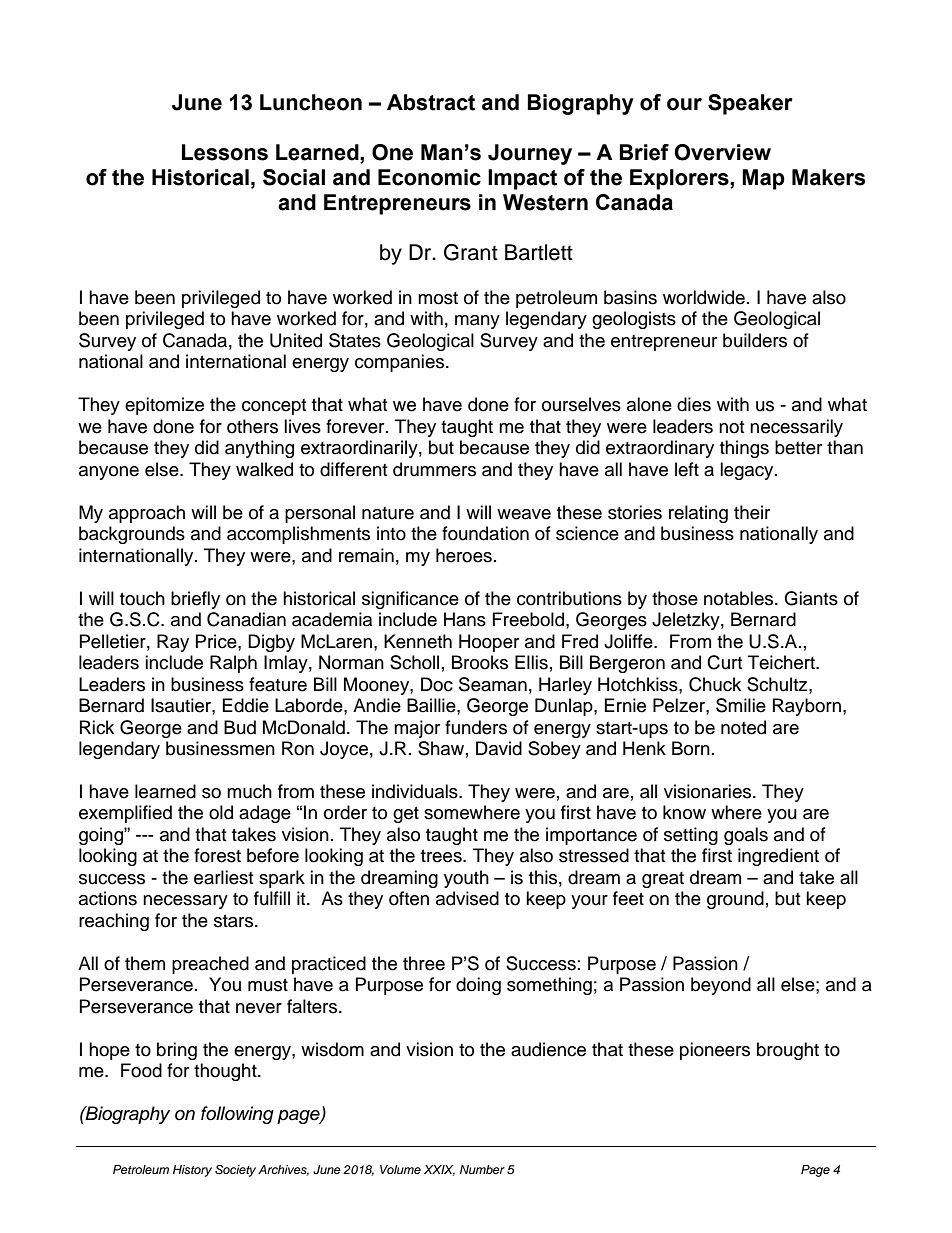 This screenshot has width=952, height=1233. Describe the element at coordinates (431, 102) in the screenshot. I see `Abstract` at that location.
